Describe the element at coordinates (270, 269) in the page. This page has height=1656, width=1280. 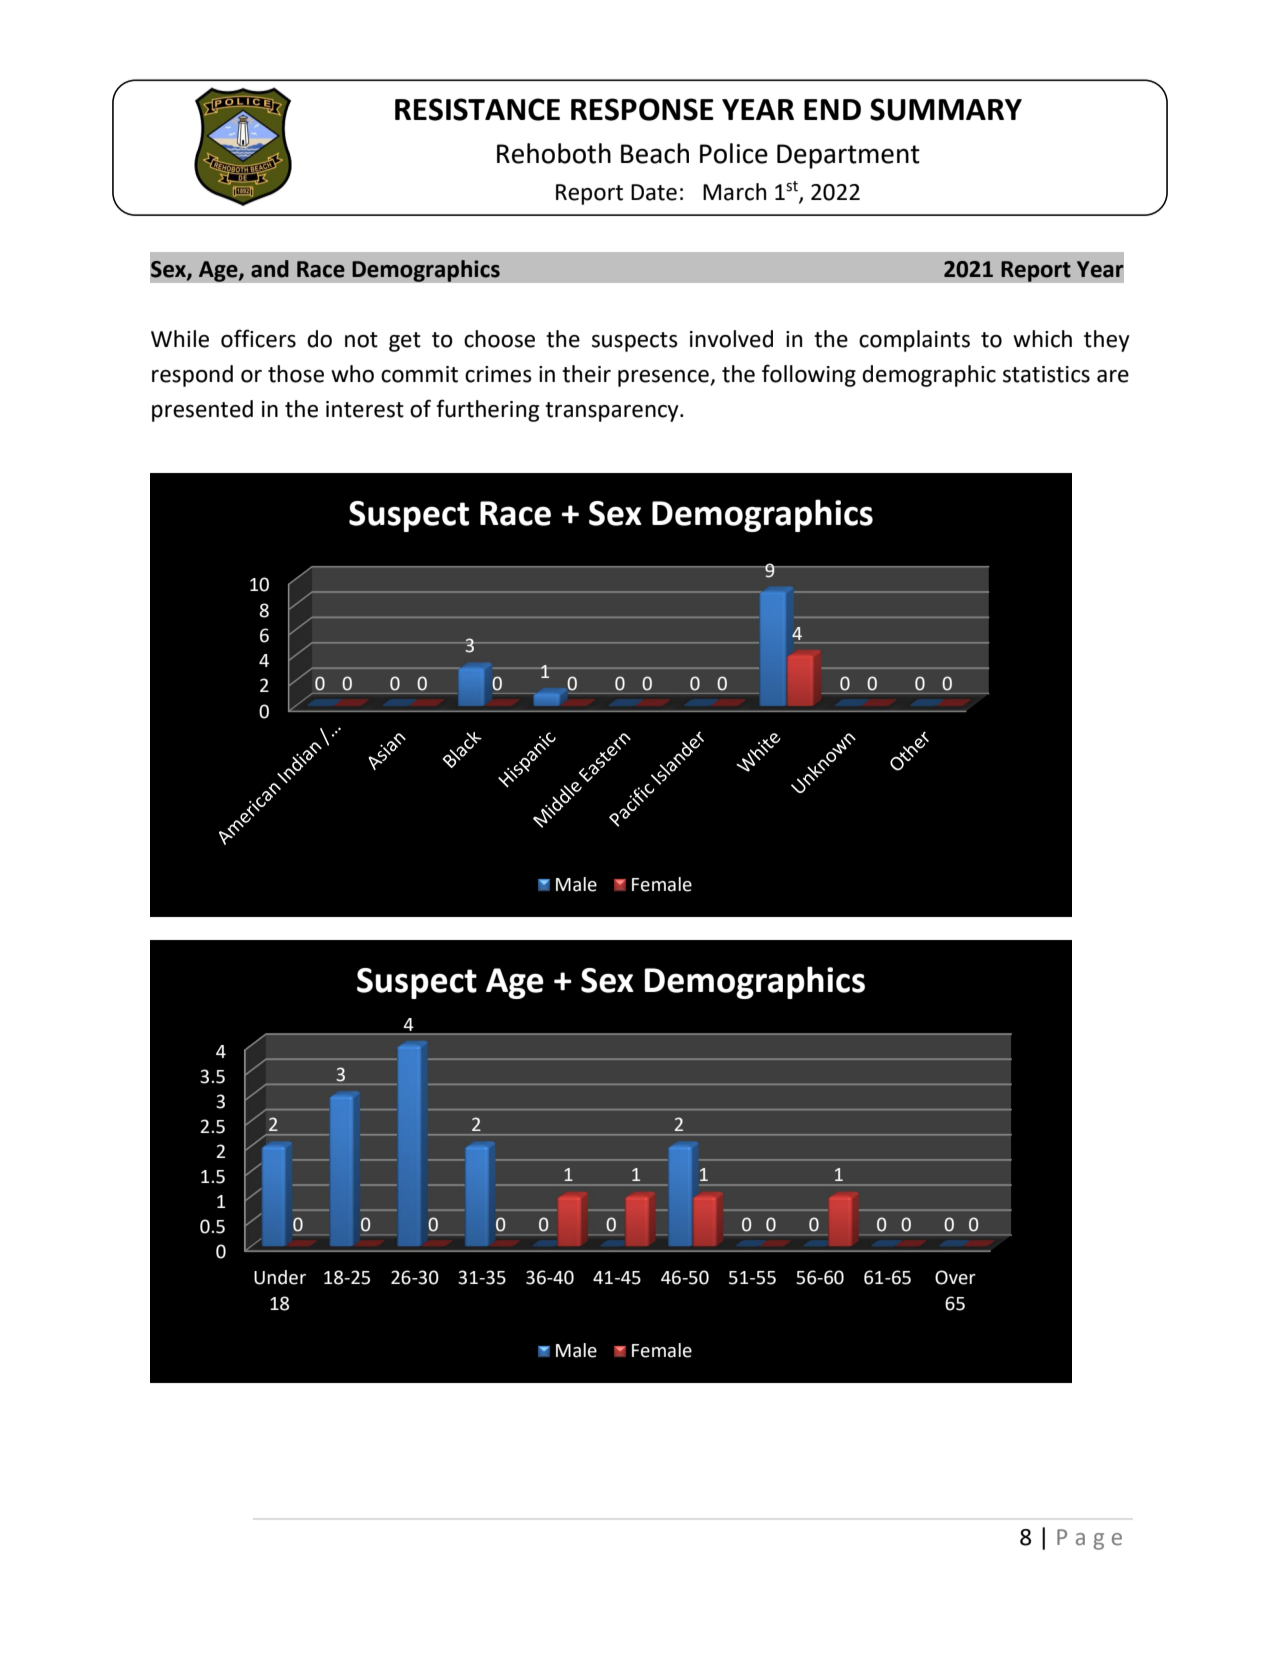
I see `and` at that location.
